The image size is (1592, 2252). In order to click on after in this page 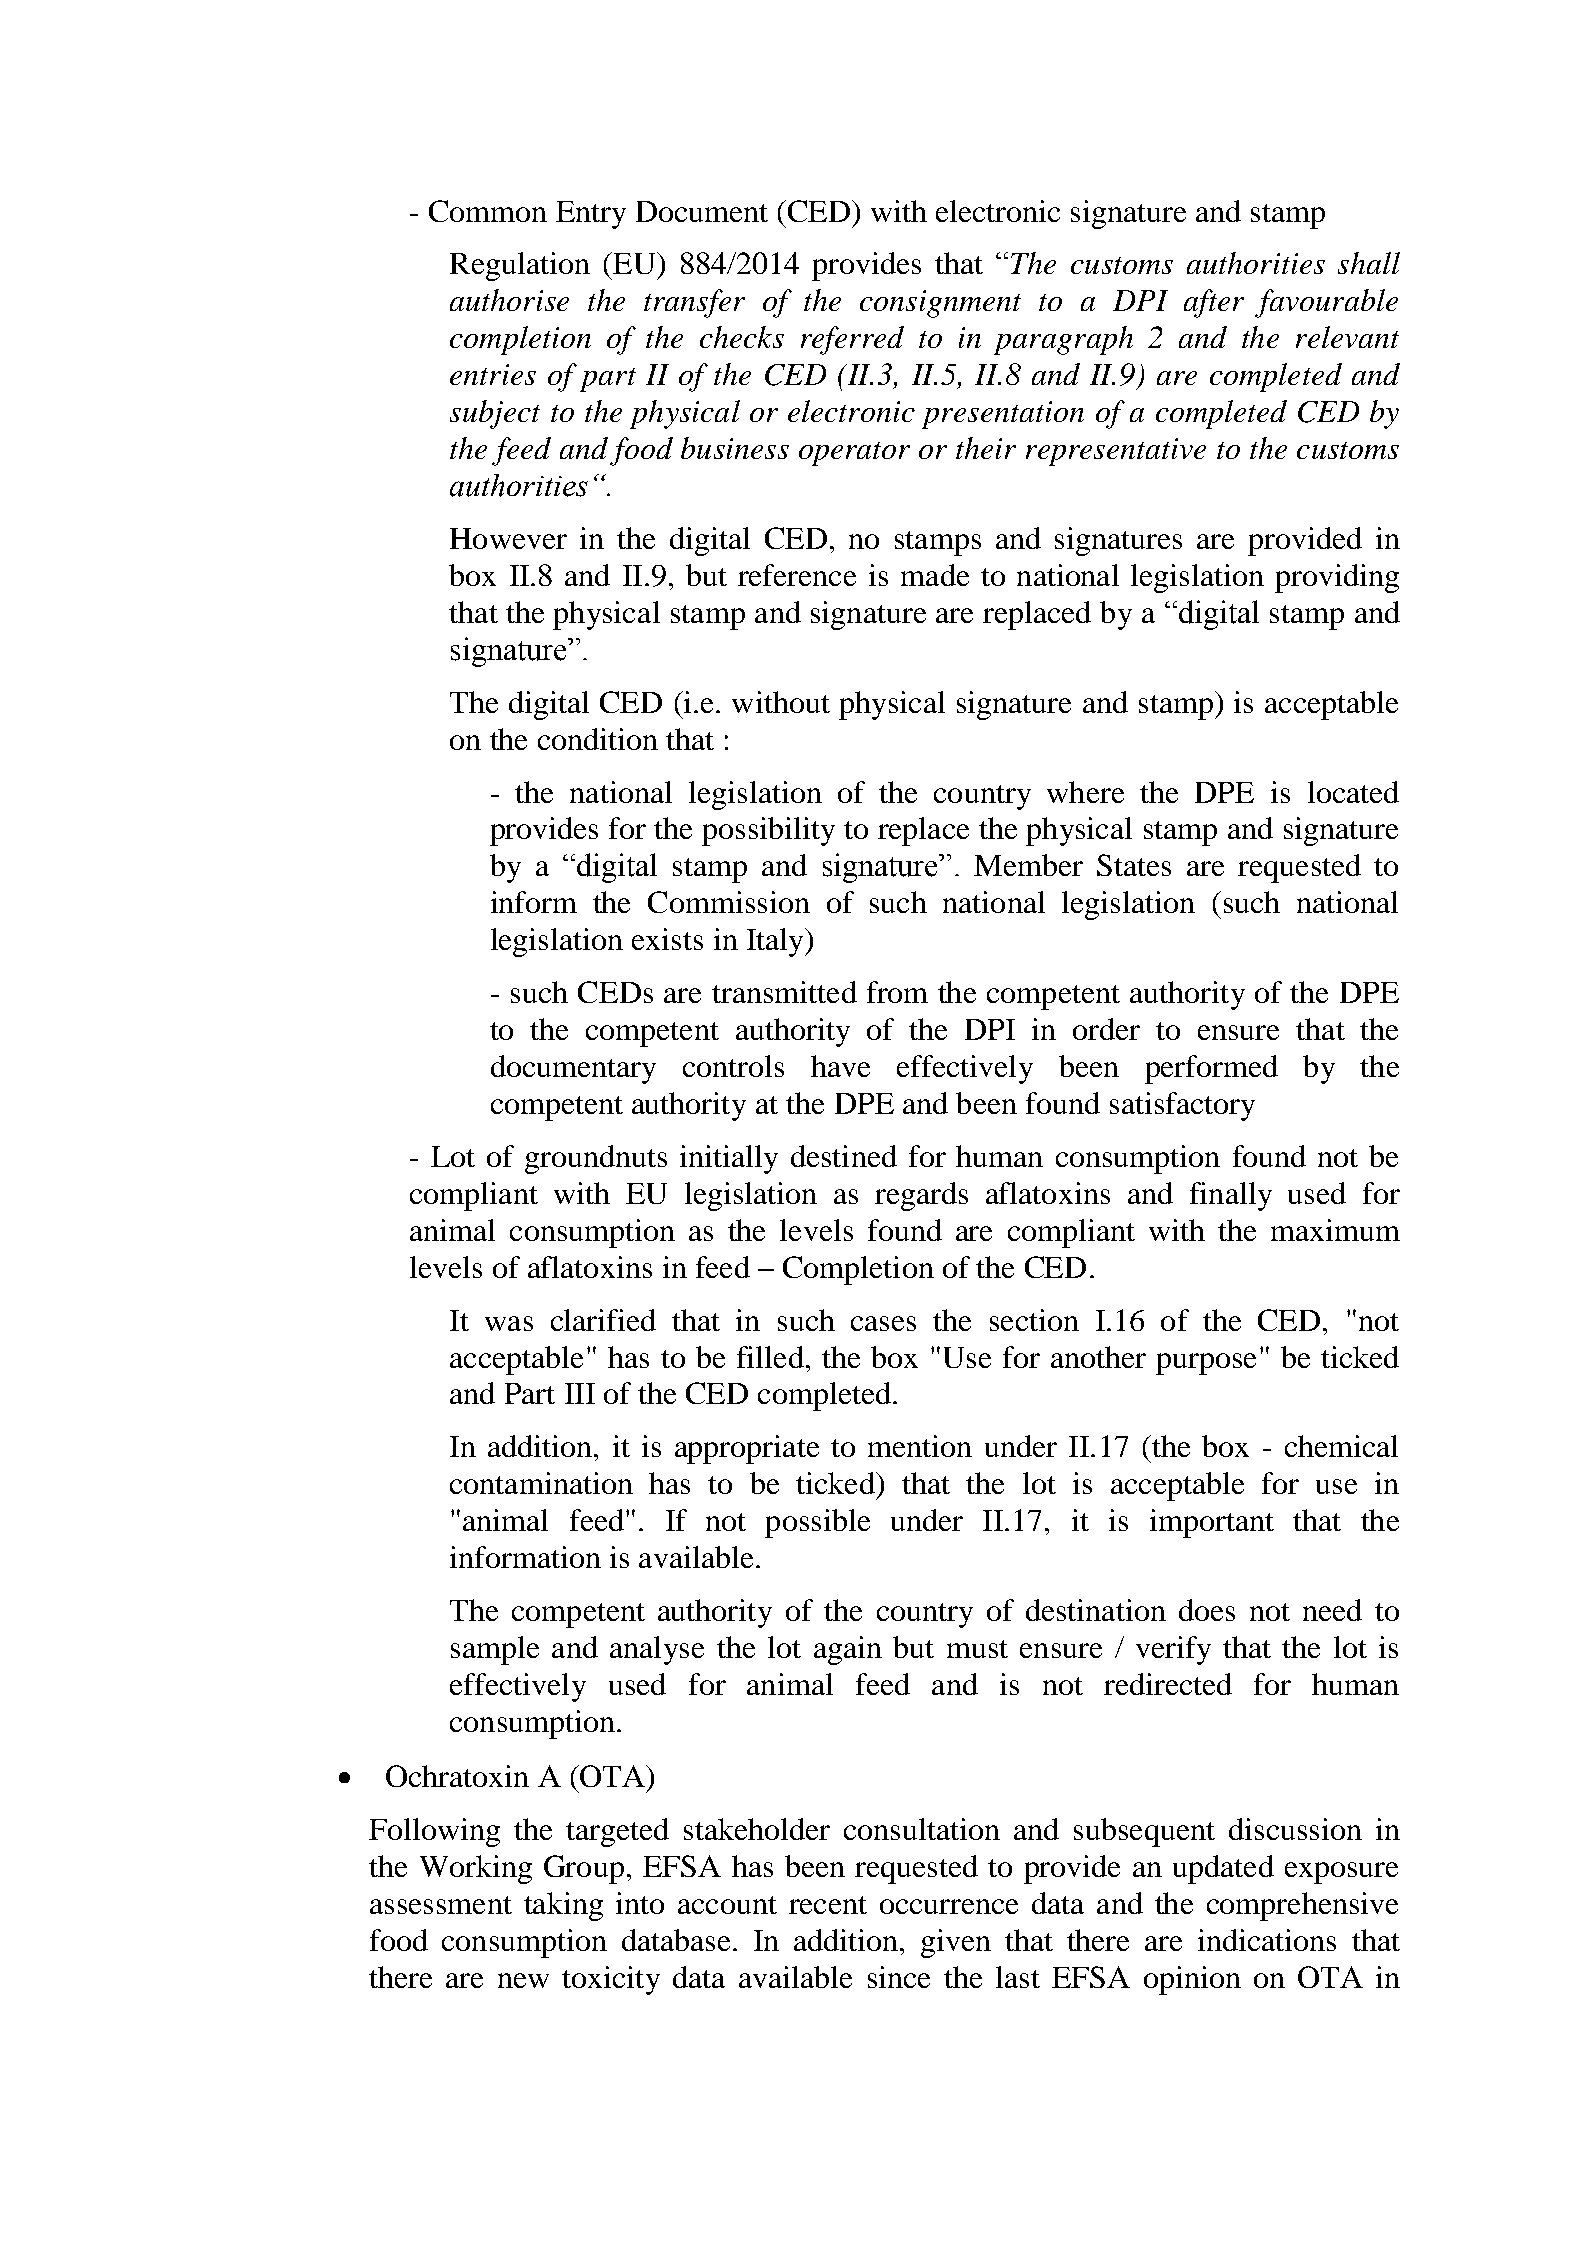, I will do `click(1214, 303)`.
